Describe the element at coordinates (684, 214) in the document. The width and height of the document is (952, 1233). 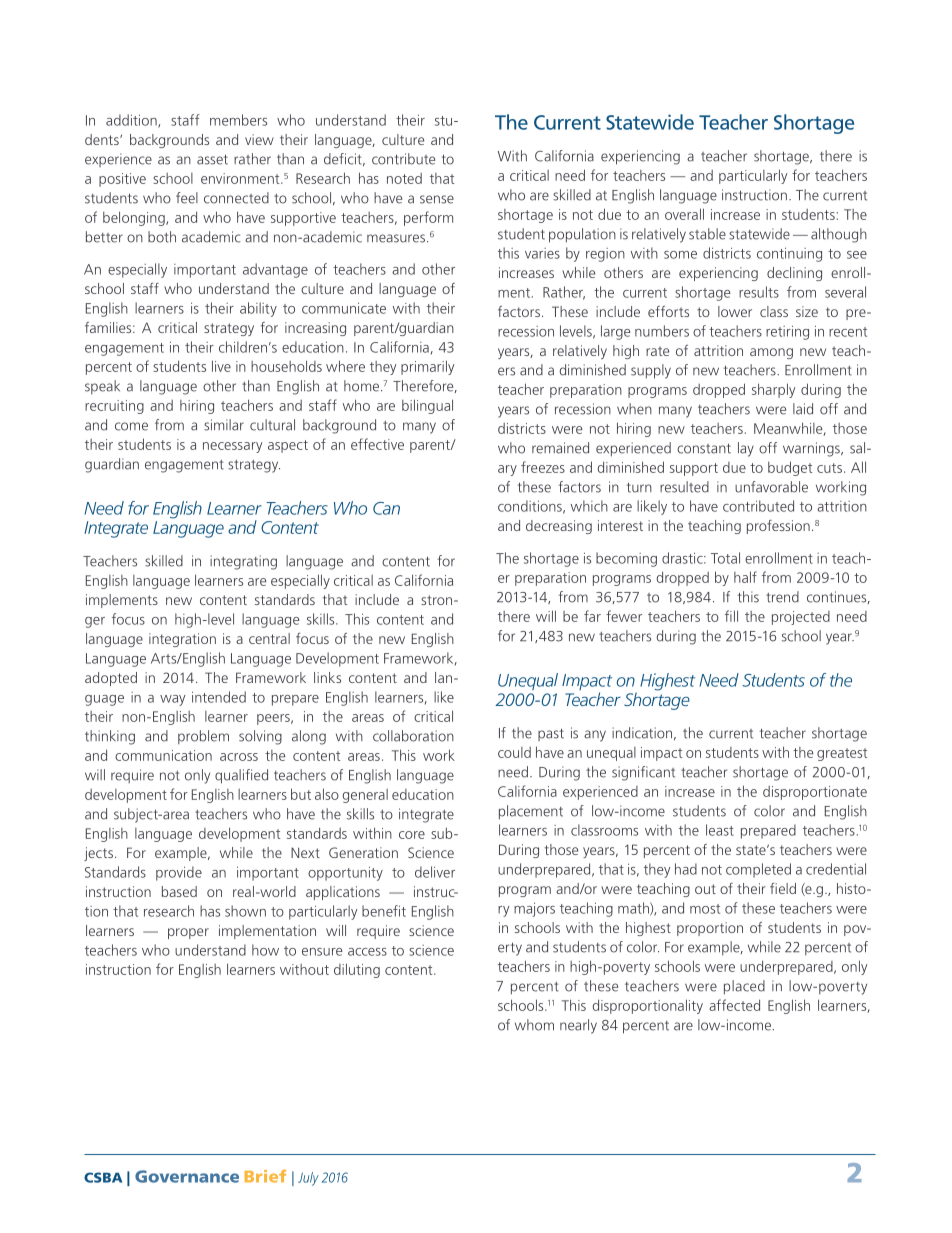
I see `overall` at that location.
